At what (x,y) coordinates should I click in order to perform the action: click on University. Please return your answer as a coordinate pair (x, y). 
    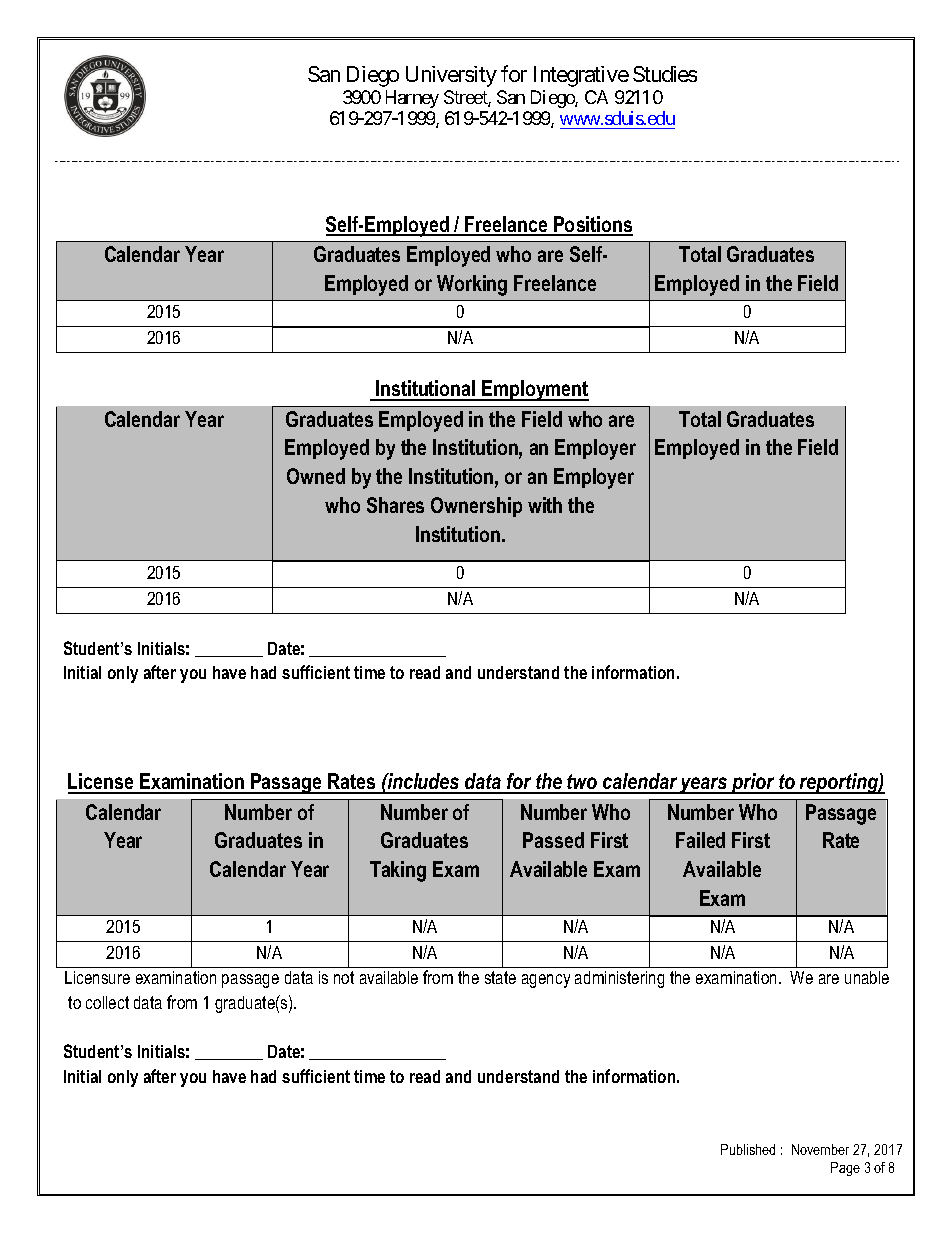
    Looking at the image, I should click on (451, 76).
